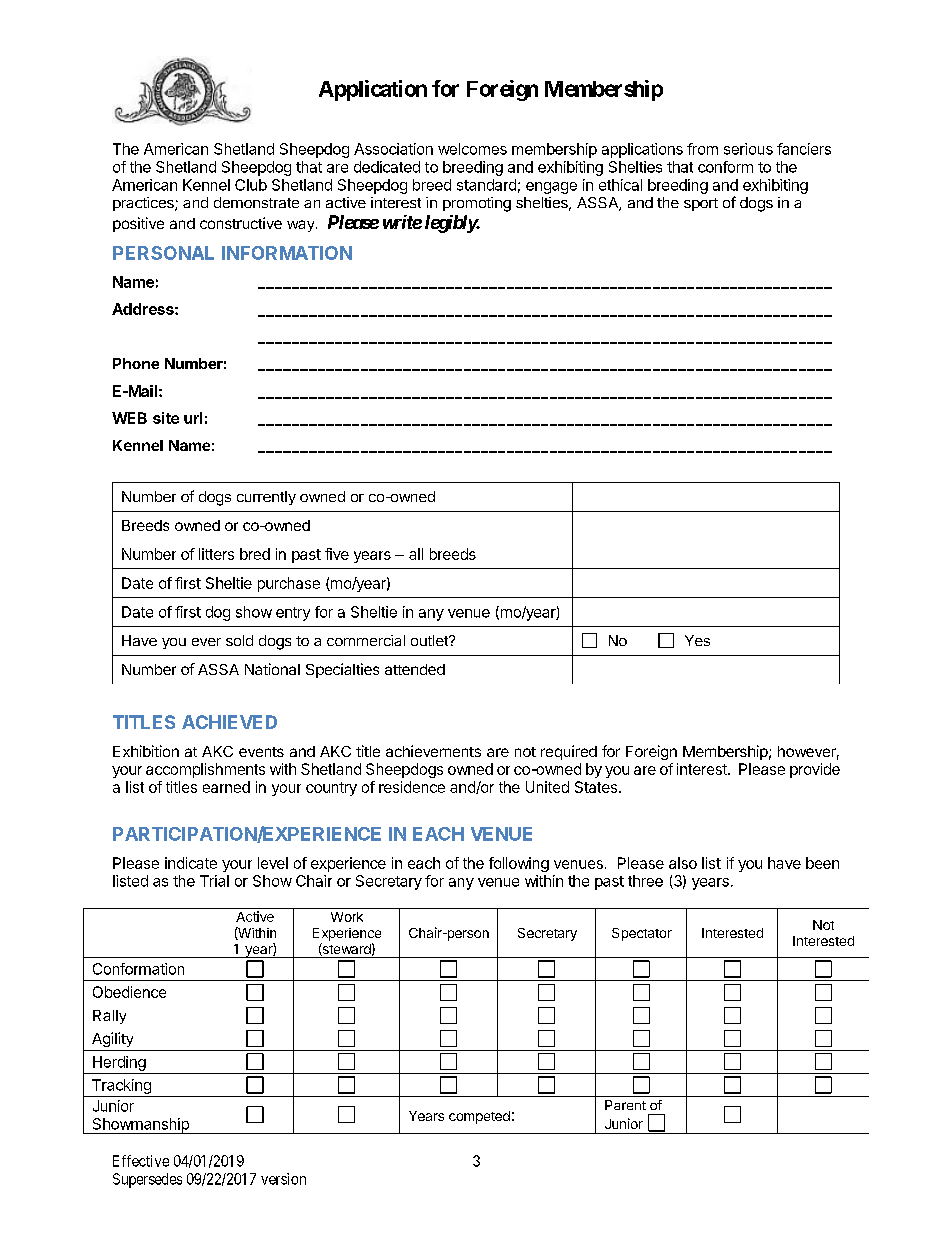 This page has width=952, height=1233. Describe the element at coordinates (141, 1161) in the page. I see `Effective` at that location.
